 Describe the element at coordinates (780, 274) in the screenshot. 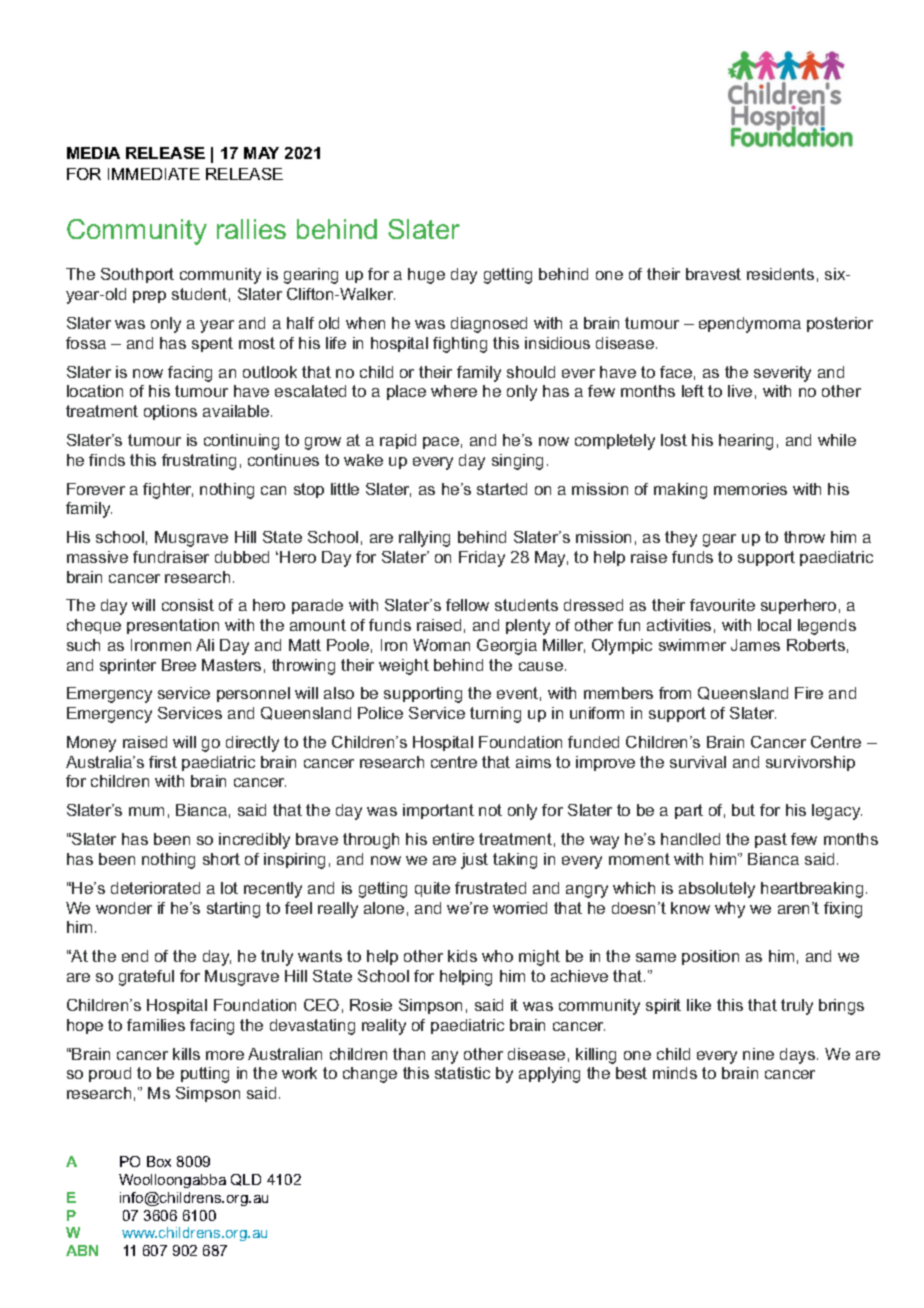

I see `residents` at that location.
